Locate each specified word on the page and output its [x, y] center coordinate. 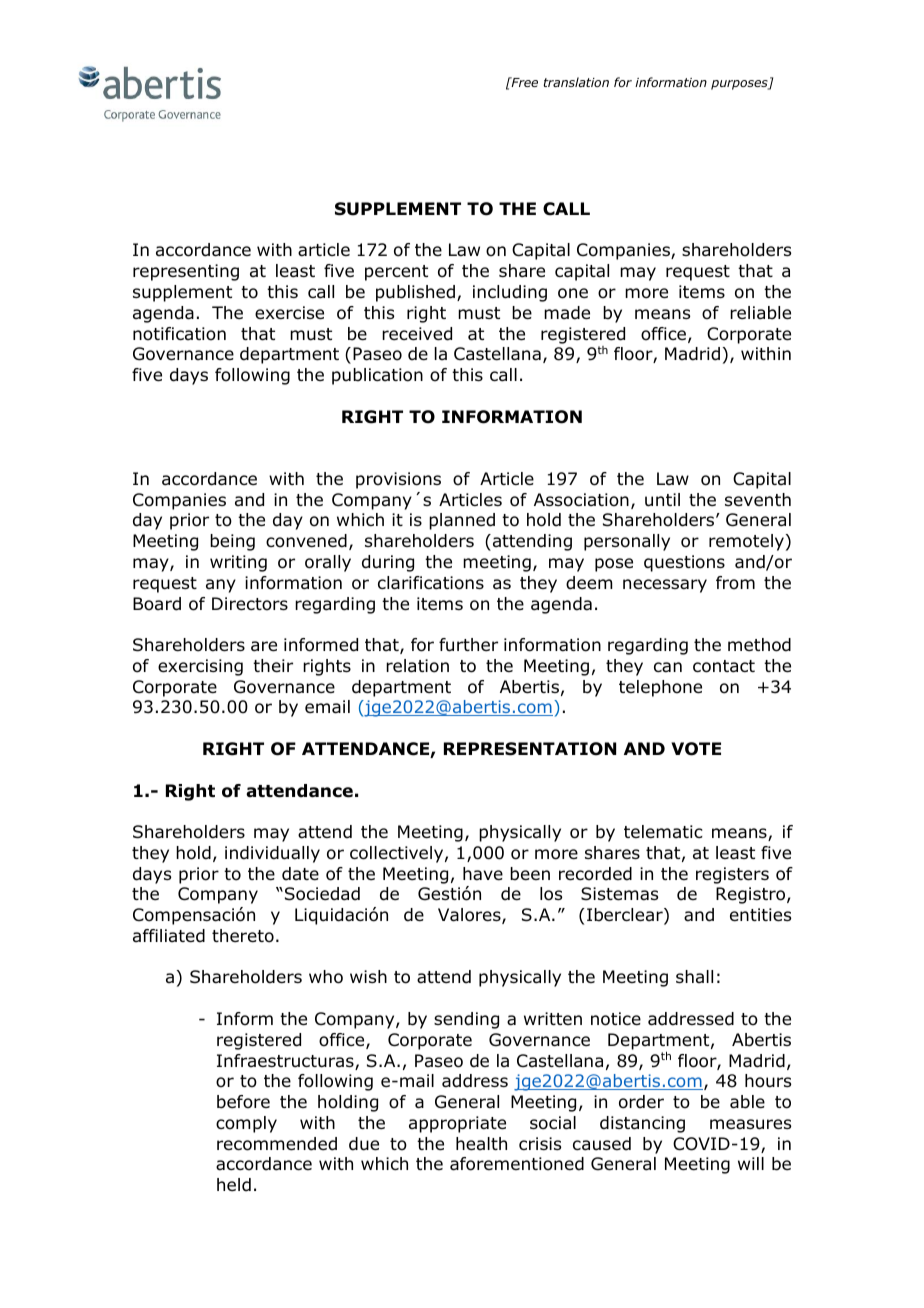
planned [462, 521]
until [662, 500]
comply [246, 1124]
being [232, 542]
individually [272, 854]
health [481, 1144]
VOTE [696, 749]
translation [576, 82]
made [567, 313]
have [483, 874]
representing [186, 272]
